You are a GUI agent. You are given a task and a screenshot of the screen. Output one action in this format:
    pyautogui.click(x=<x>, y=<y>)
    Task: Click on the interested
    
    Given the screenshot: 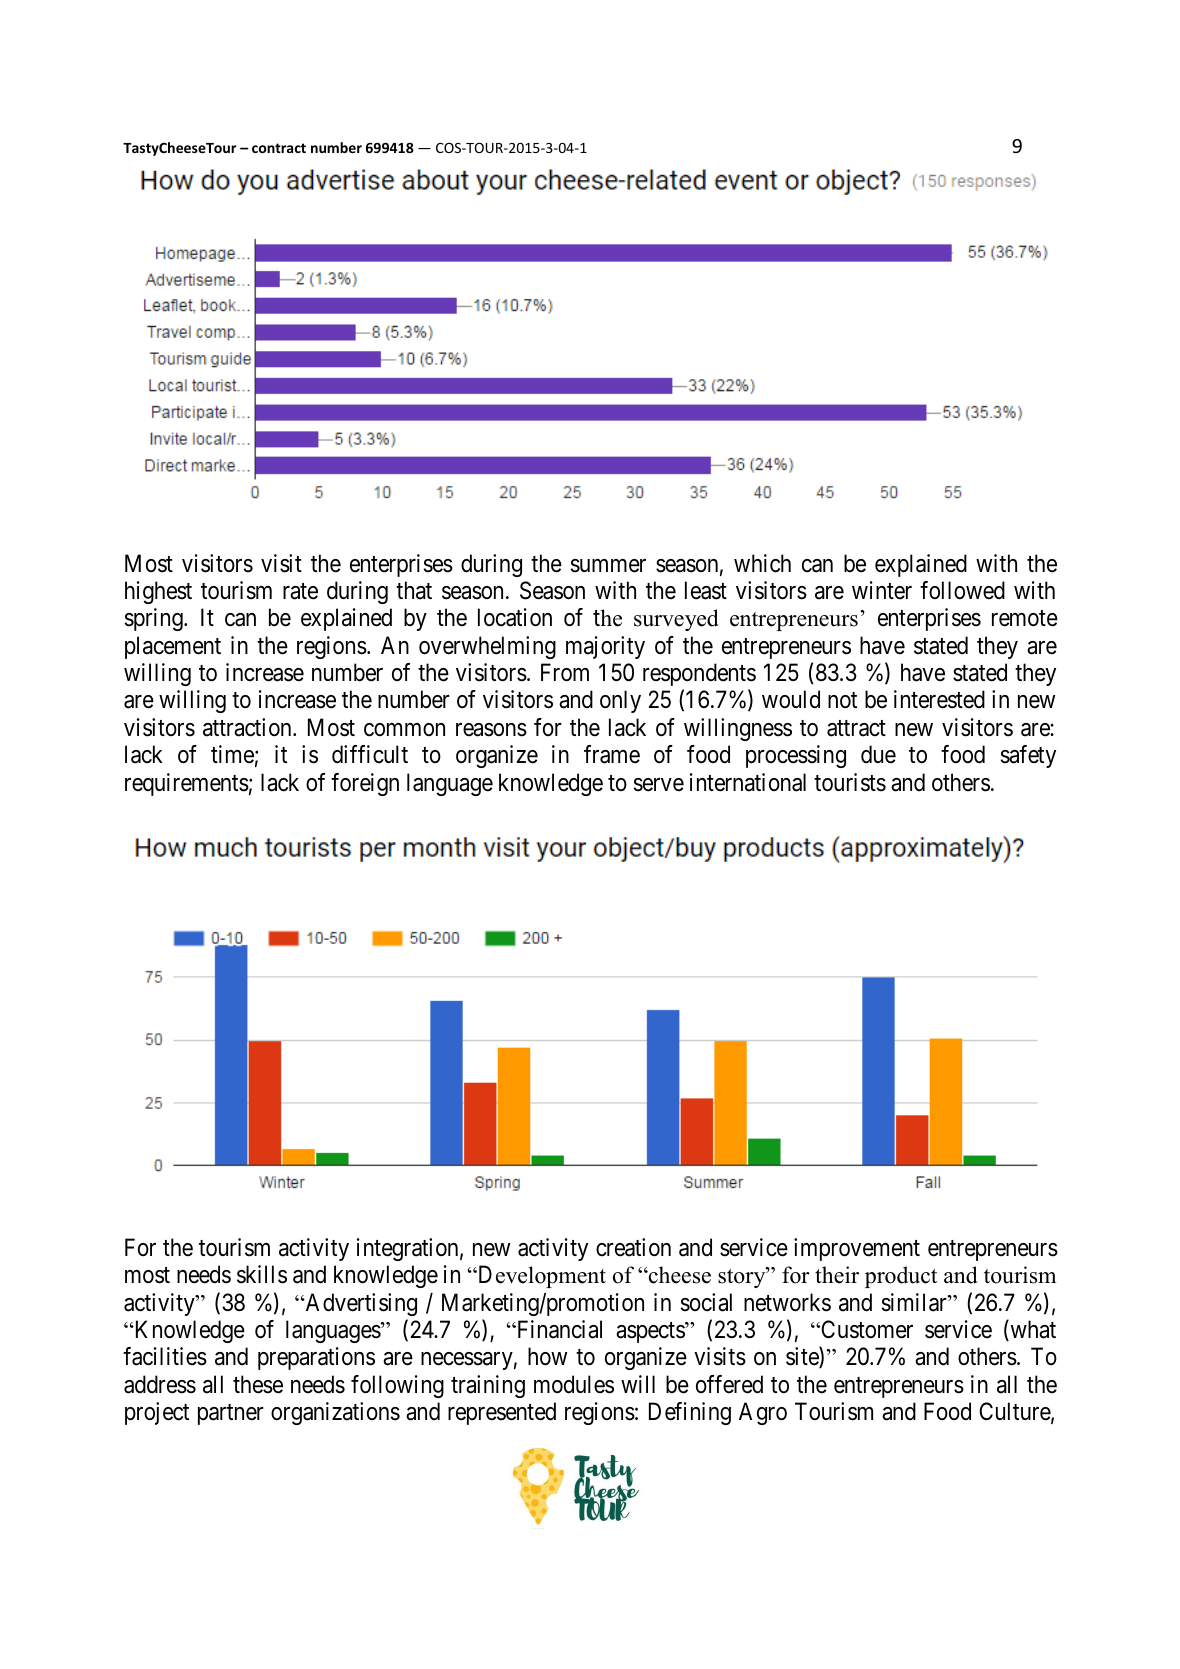 What is the action you would take?
    pyautogui.click(x=939, y=699)
